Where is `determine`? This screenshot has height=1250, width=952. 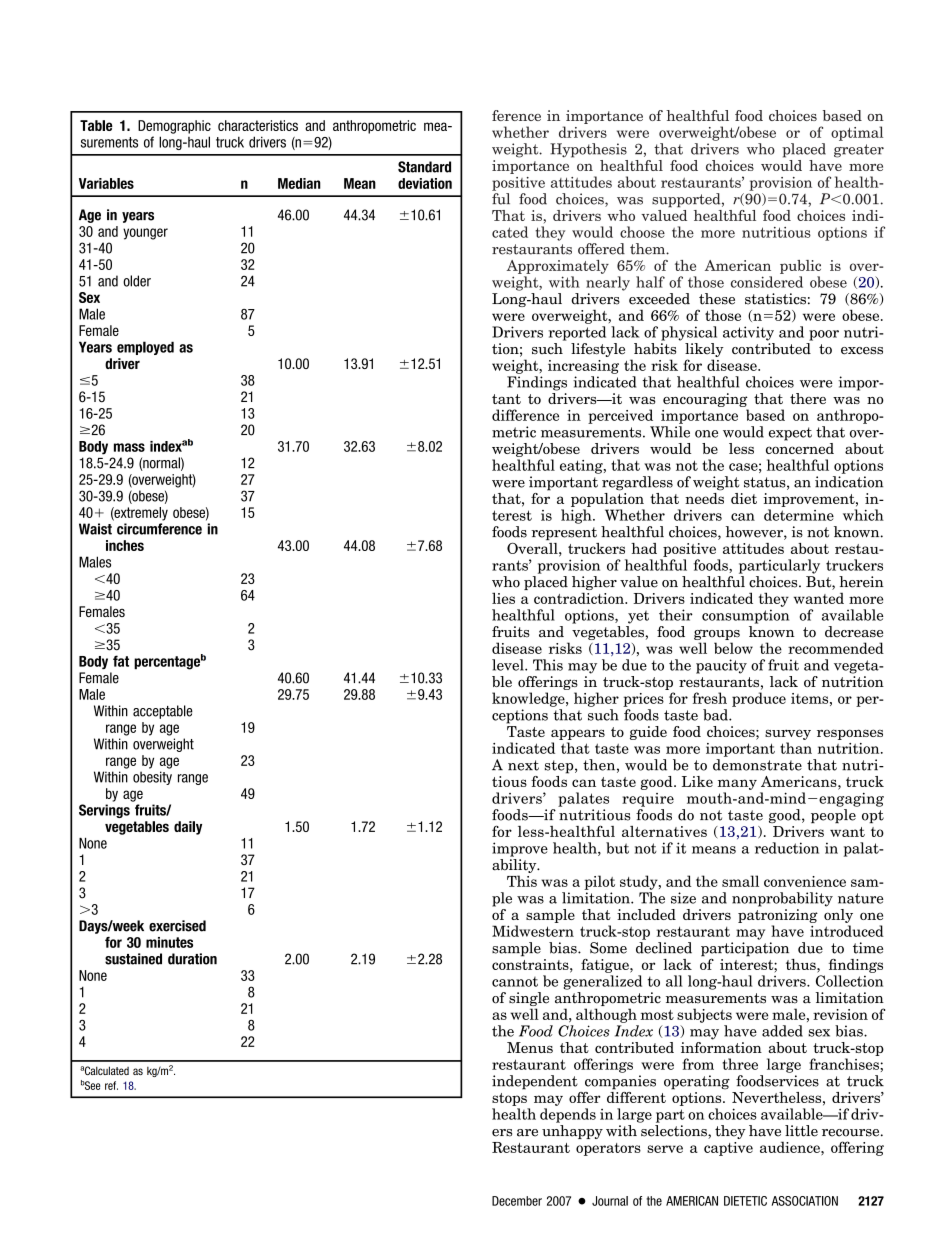 determine is located at coordinates (799, 515).
